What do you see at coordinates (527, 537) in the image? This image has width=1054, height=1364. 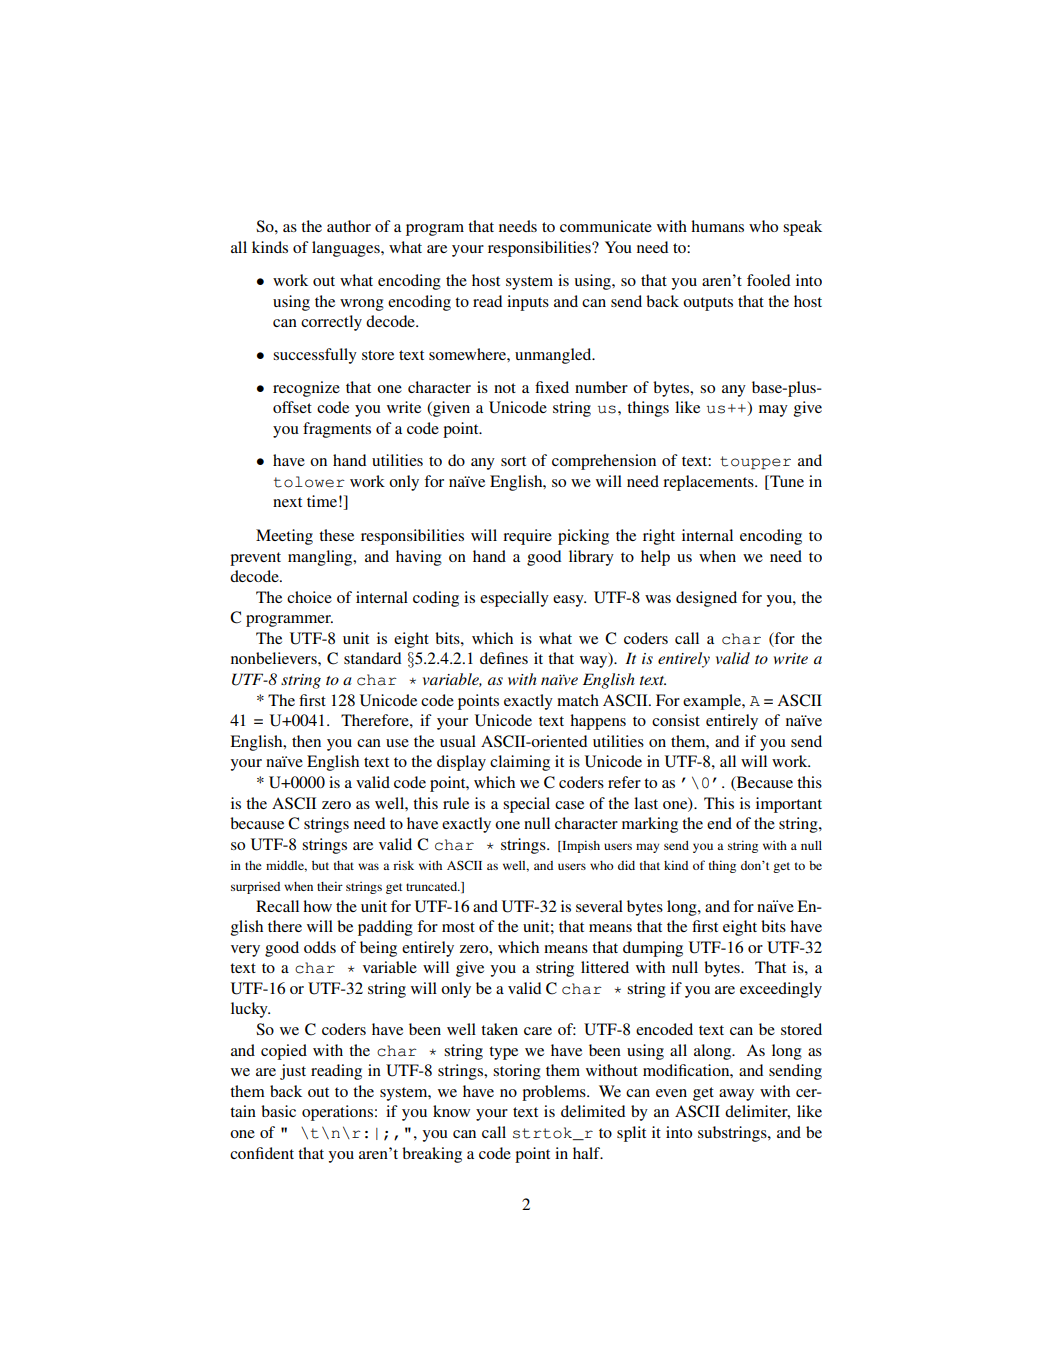 I see `require` at bounding box center [527, 537].
